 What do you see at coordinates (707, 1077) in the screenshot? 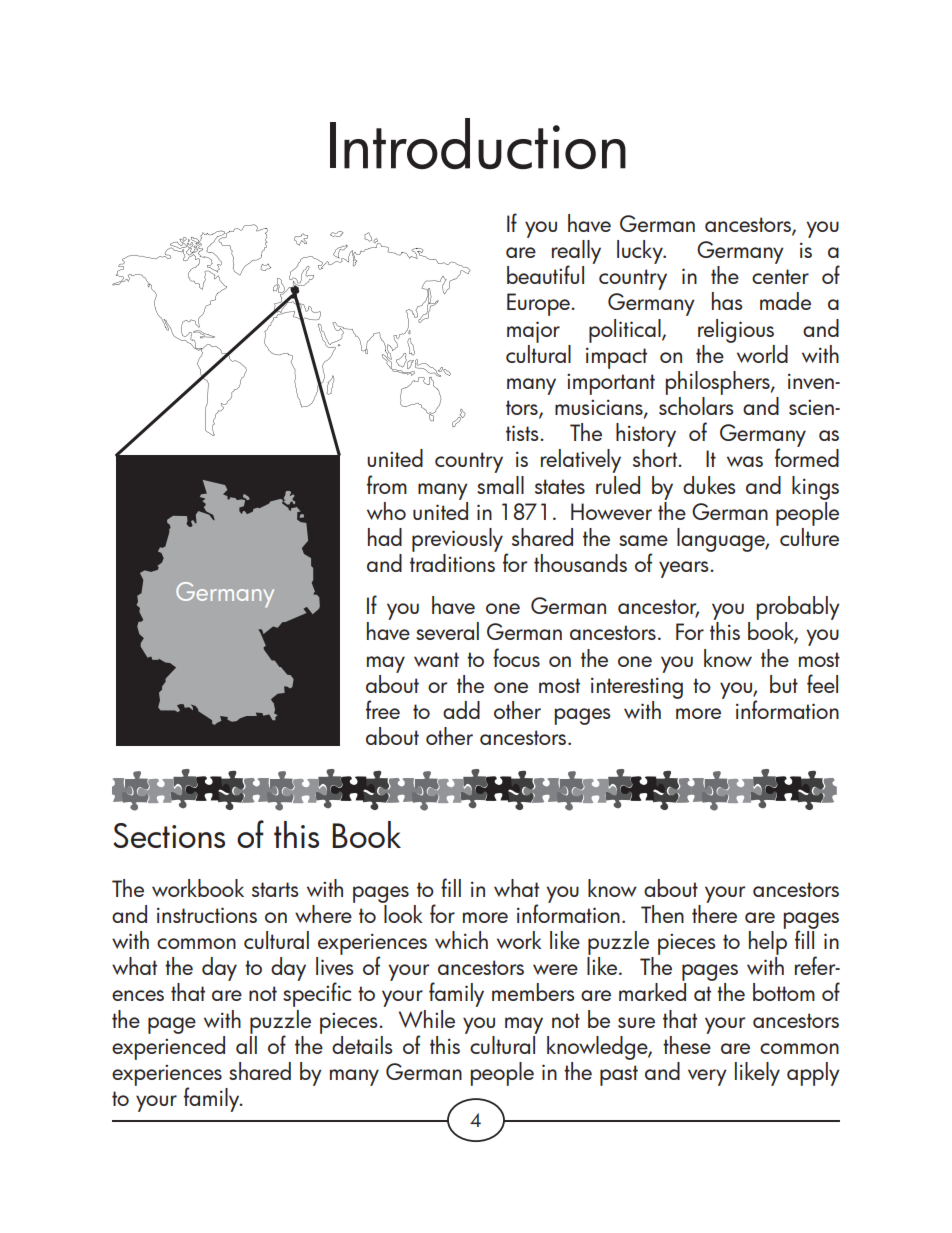
I see `very` at bounding box center [707, 1077].
